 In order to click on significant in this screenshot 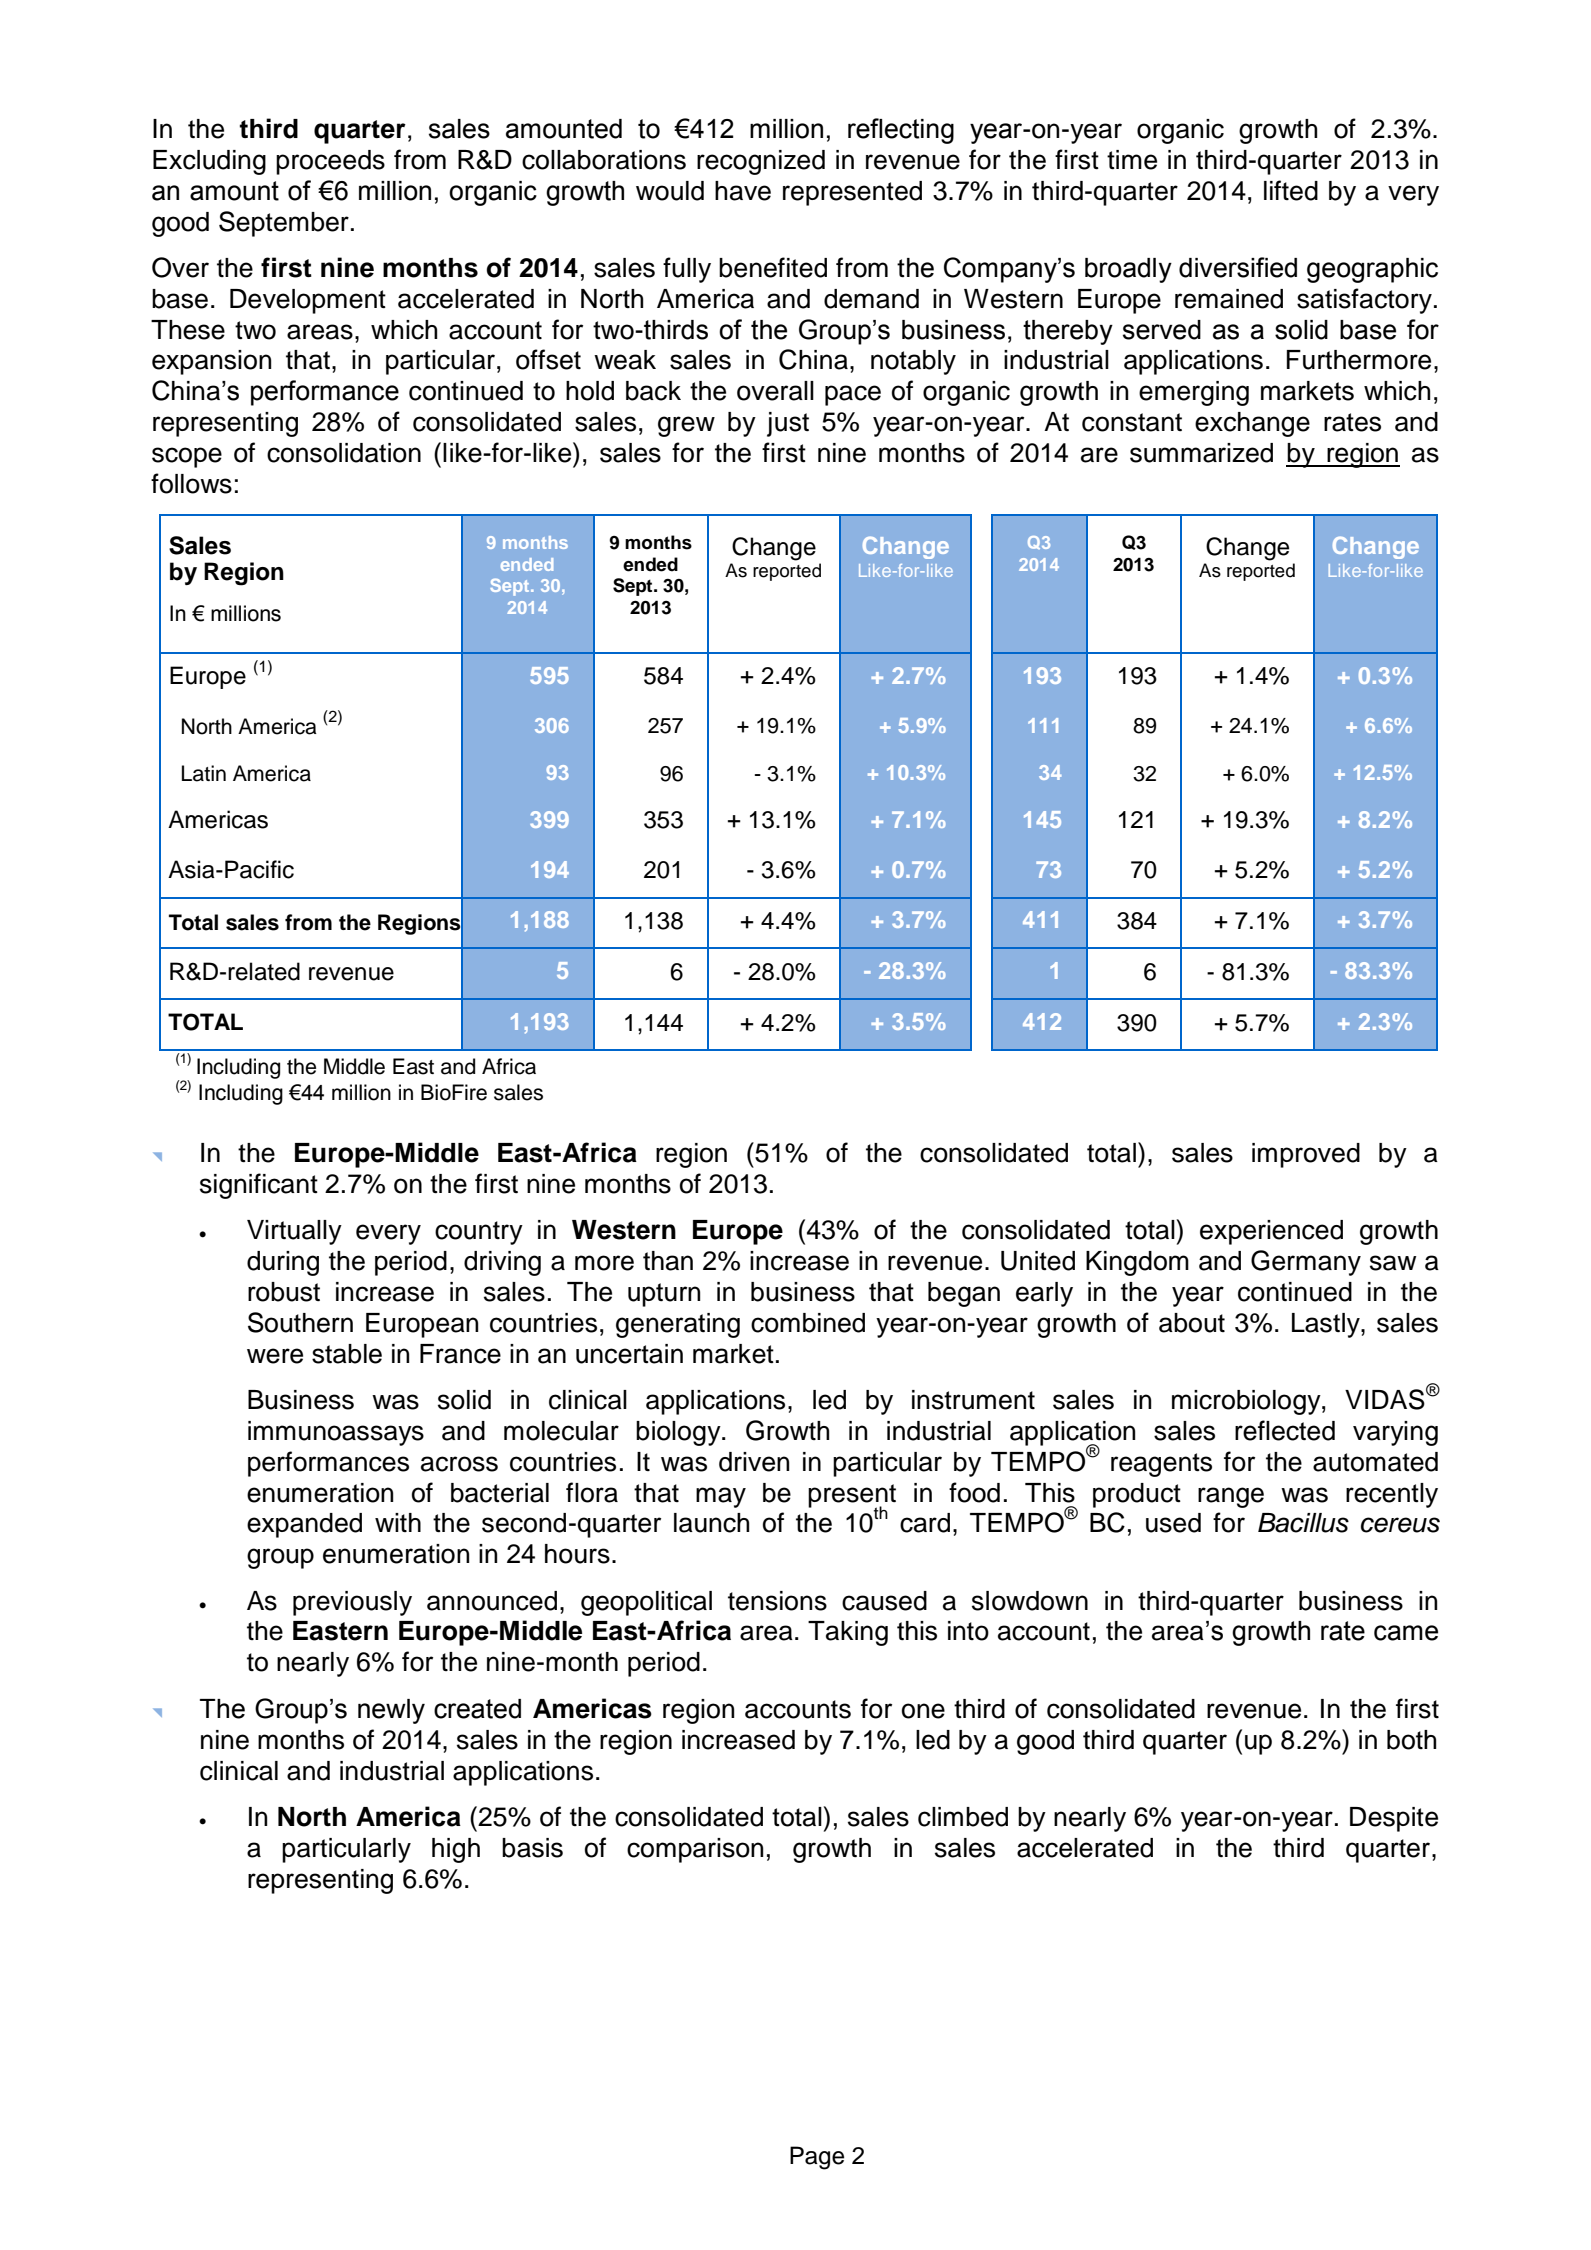, I will do `click(259, 1186)`.
